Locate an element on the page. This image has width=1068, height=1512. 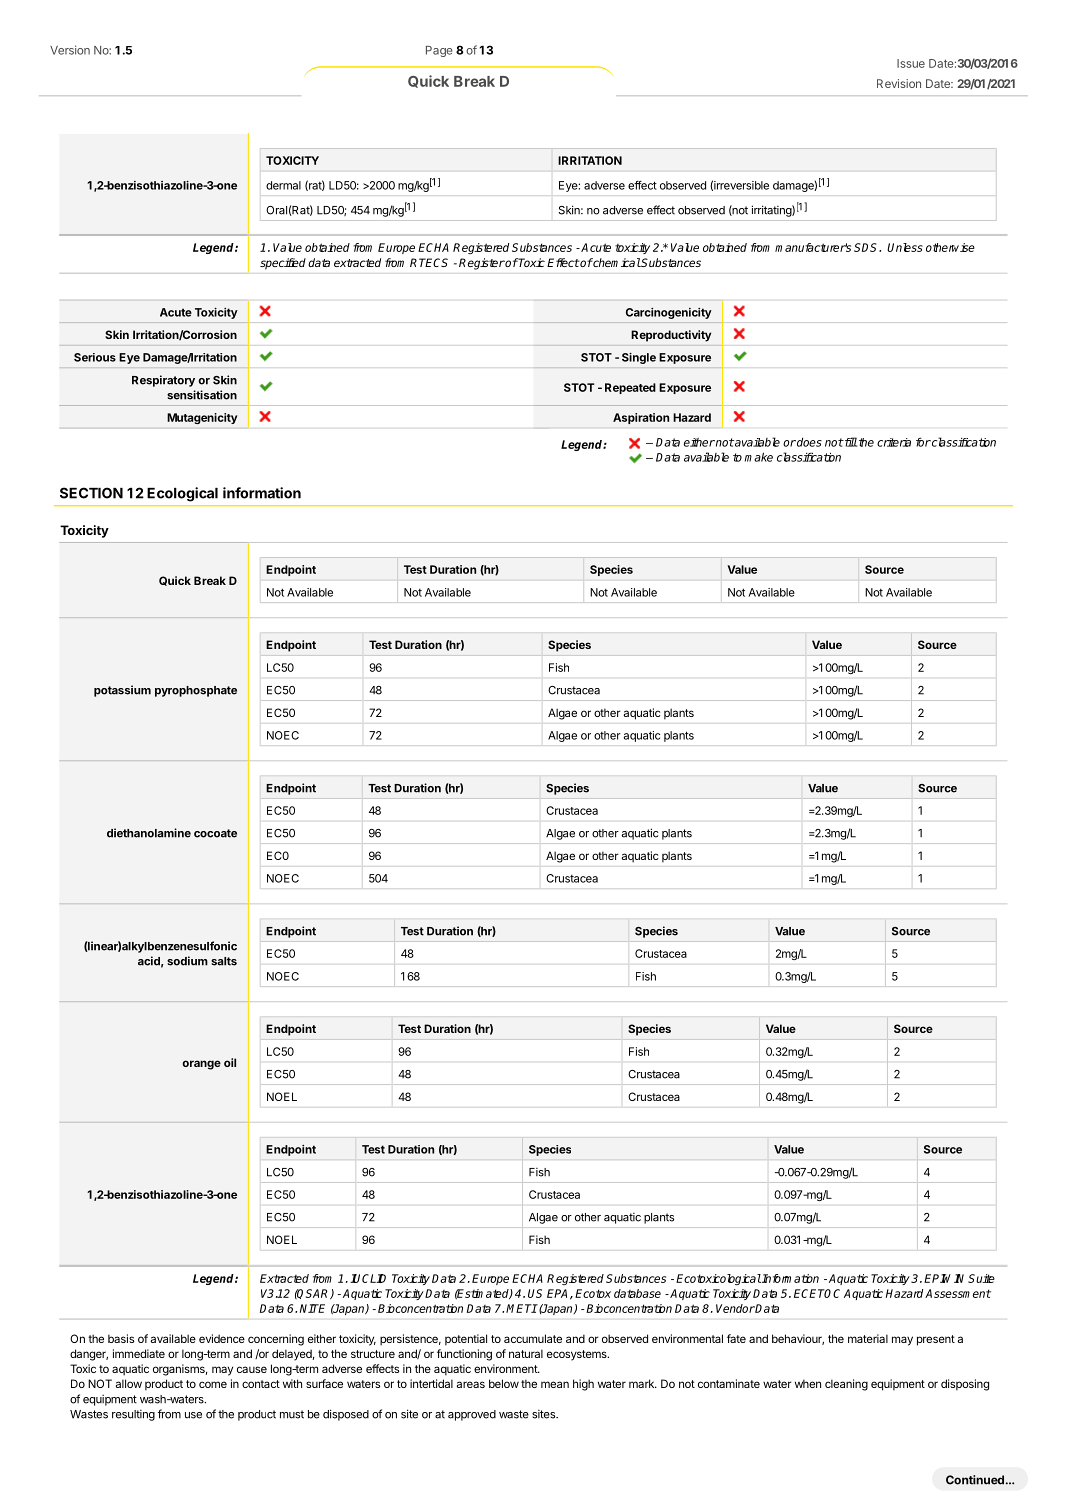
approved is located at coordinates (472, 1415).
